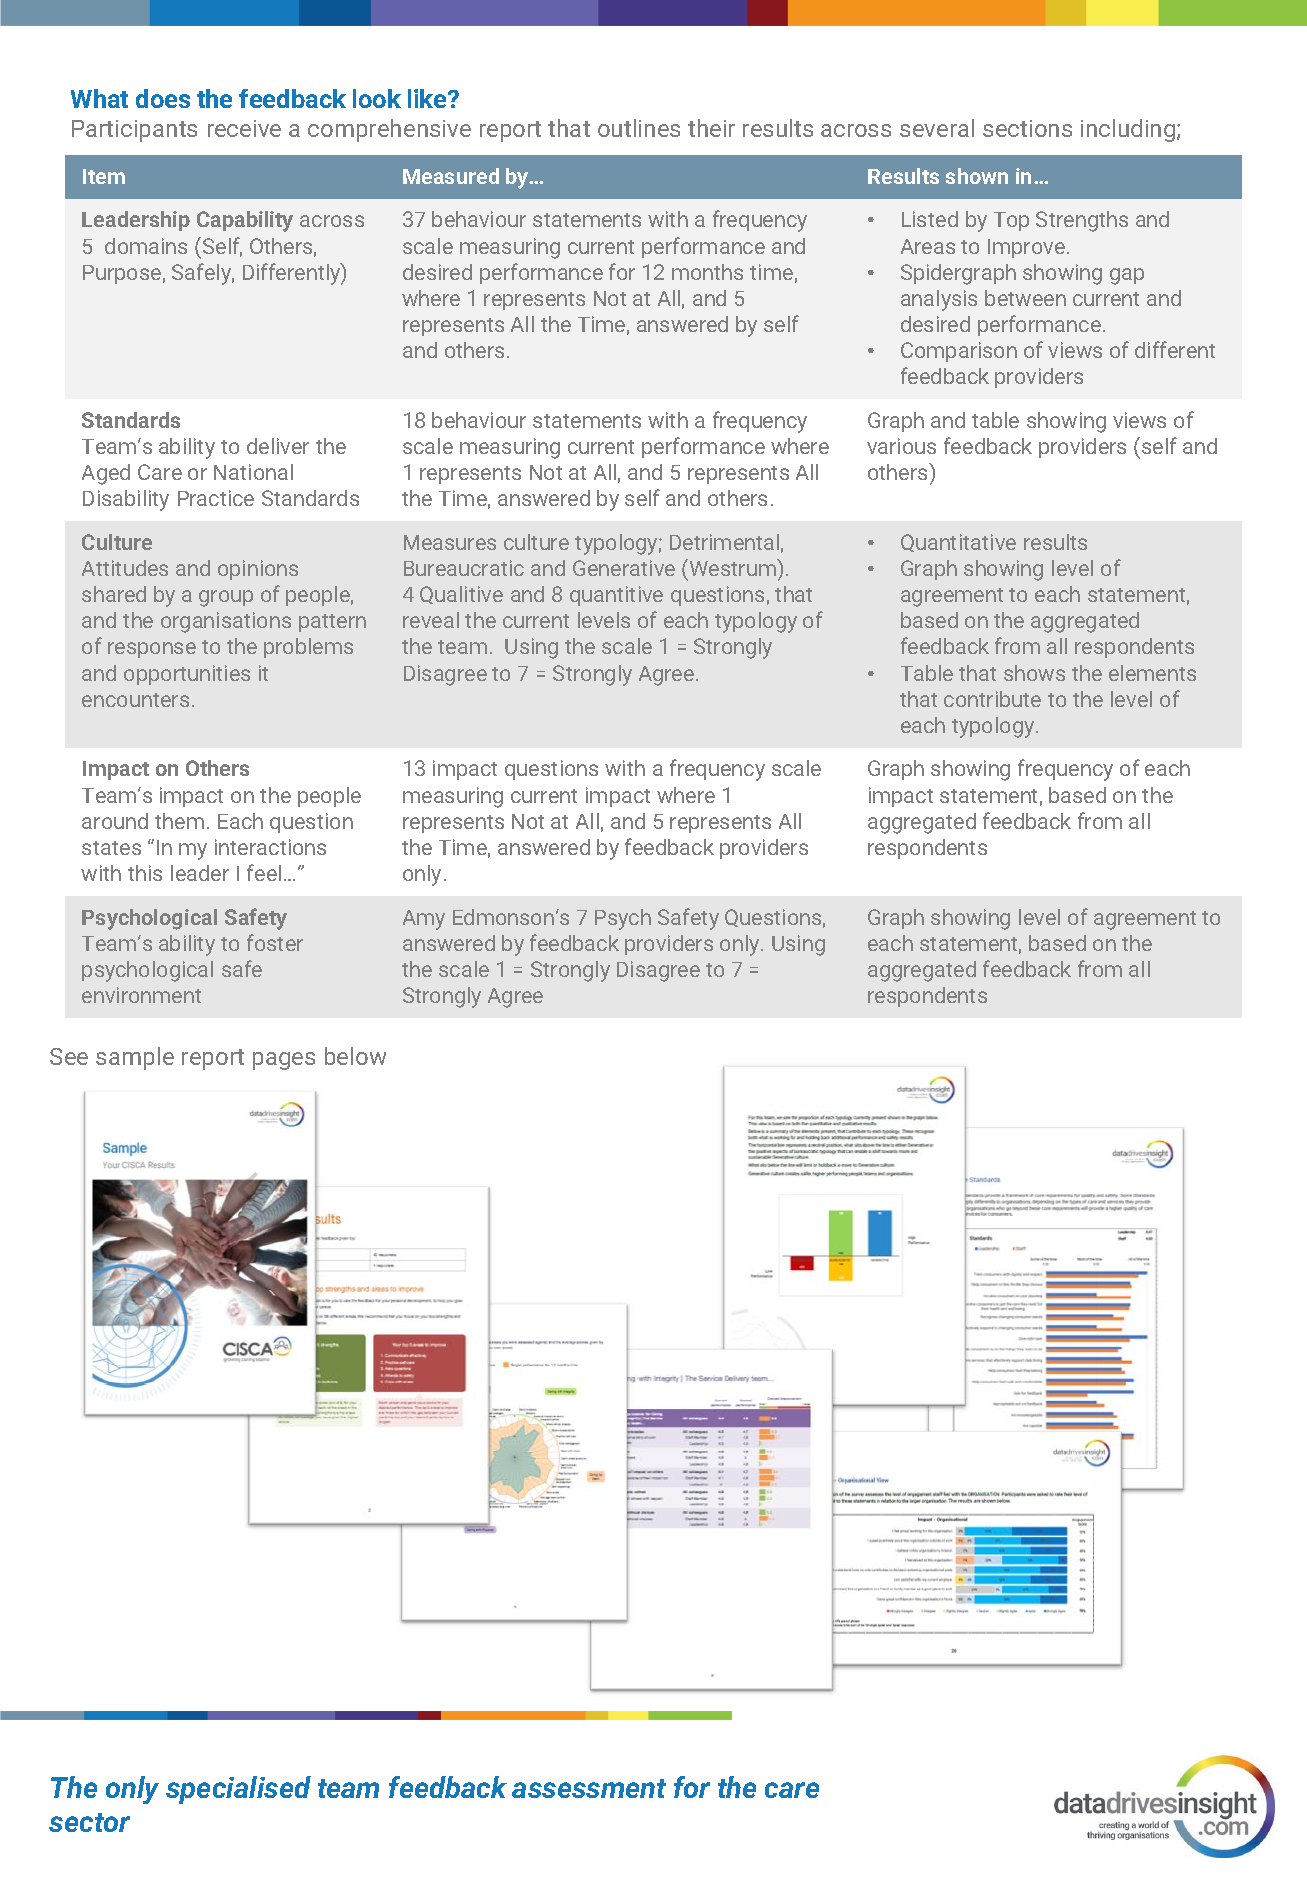  Describe the element at coordinates (238, 1790) in the page. I see `specialised` at that location.
